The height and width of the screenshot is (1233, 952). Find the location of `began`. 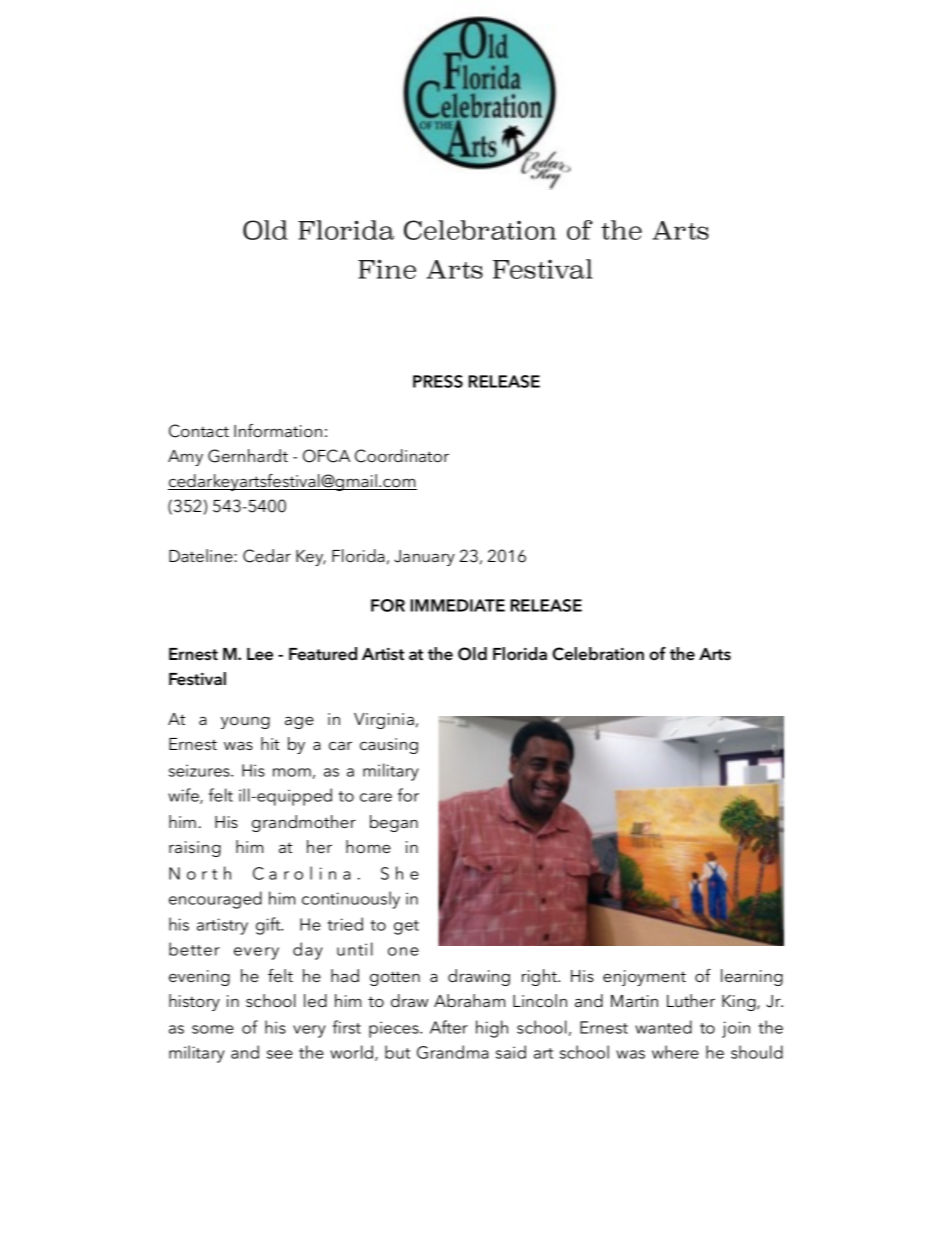

began is located at coordinates (394, 823).
